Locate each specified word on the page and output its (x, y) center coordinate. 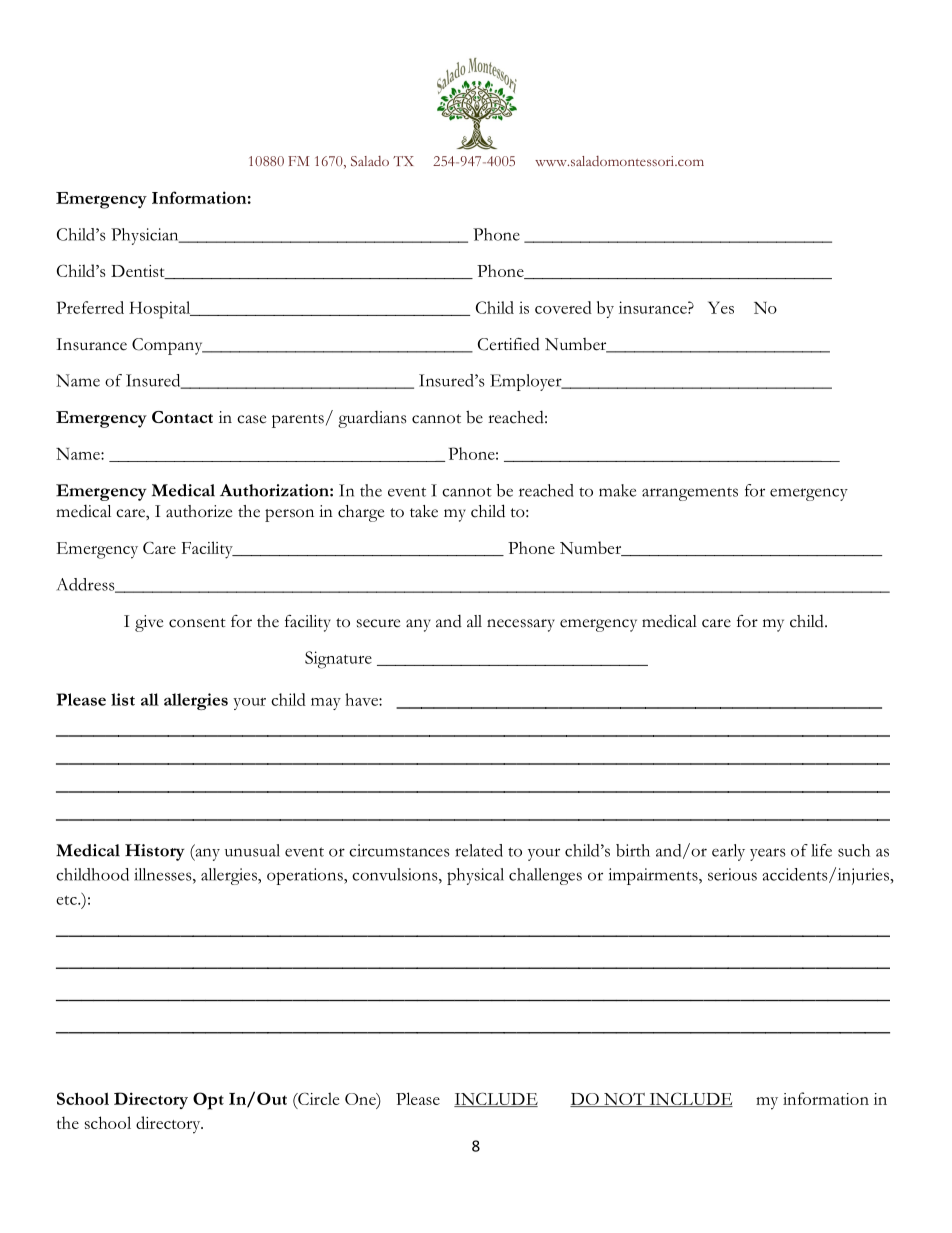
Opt (208, 1101)
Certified (509, 344)
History (155, 852)
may (326, 704)
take (424, 511)
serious (732, 874)
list (123, 699)
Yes (721, 307)
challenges (545, 876)
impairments (654, 876)
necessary (521, 625)
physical (475, 876)
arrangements (690, 494)
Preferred (90, 307)
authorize (199, 511)
